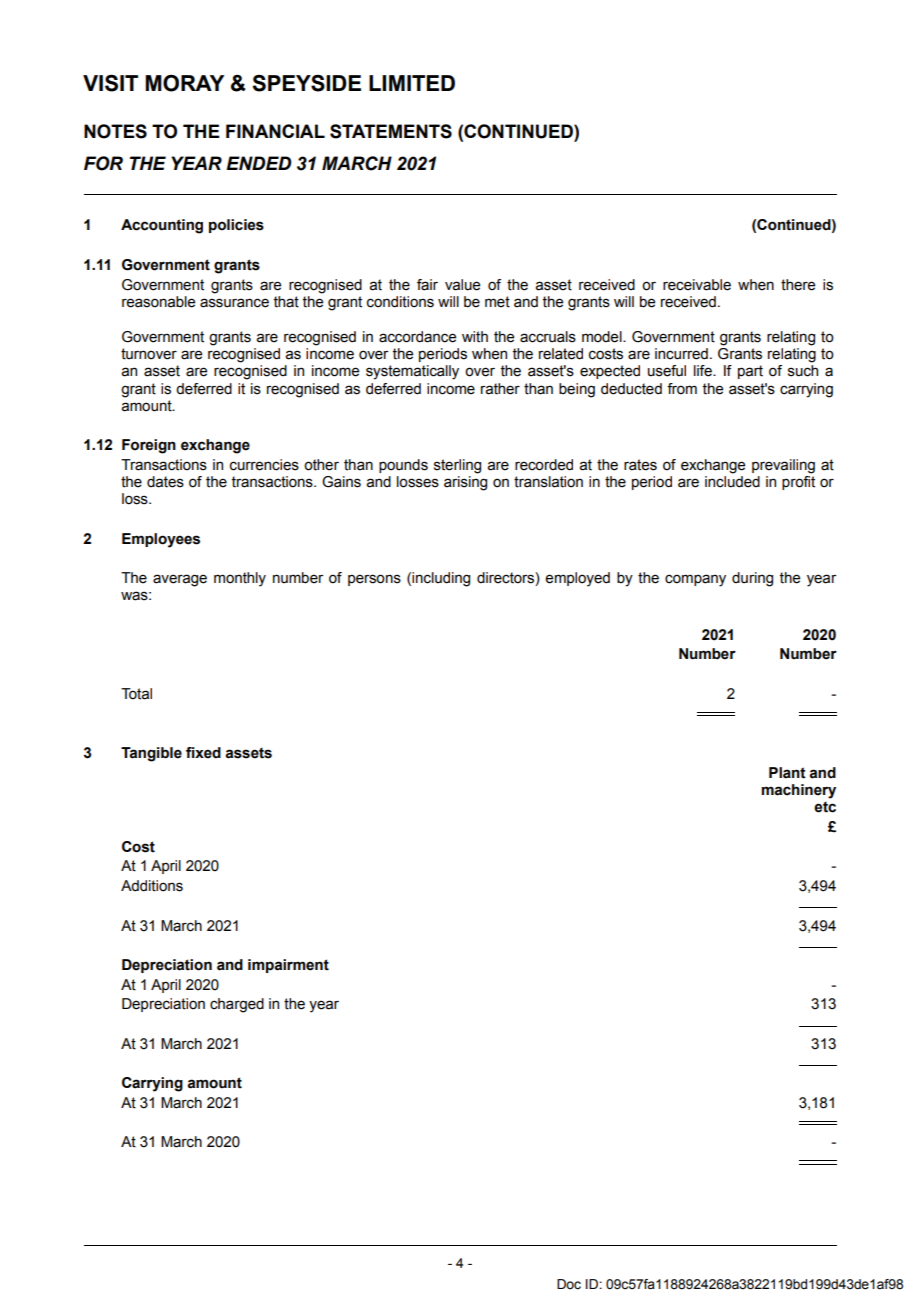  Describe the element at coordinates (412, 83) in the page. I see `LIMITED` at that location.
